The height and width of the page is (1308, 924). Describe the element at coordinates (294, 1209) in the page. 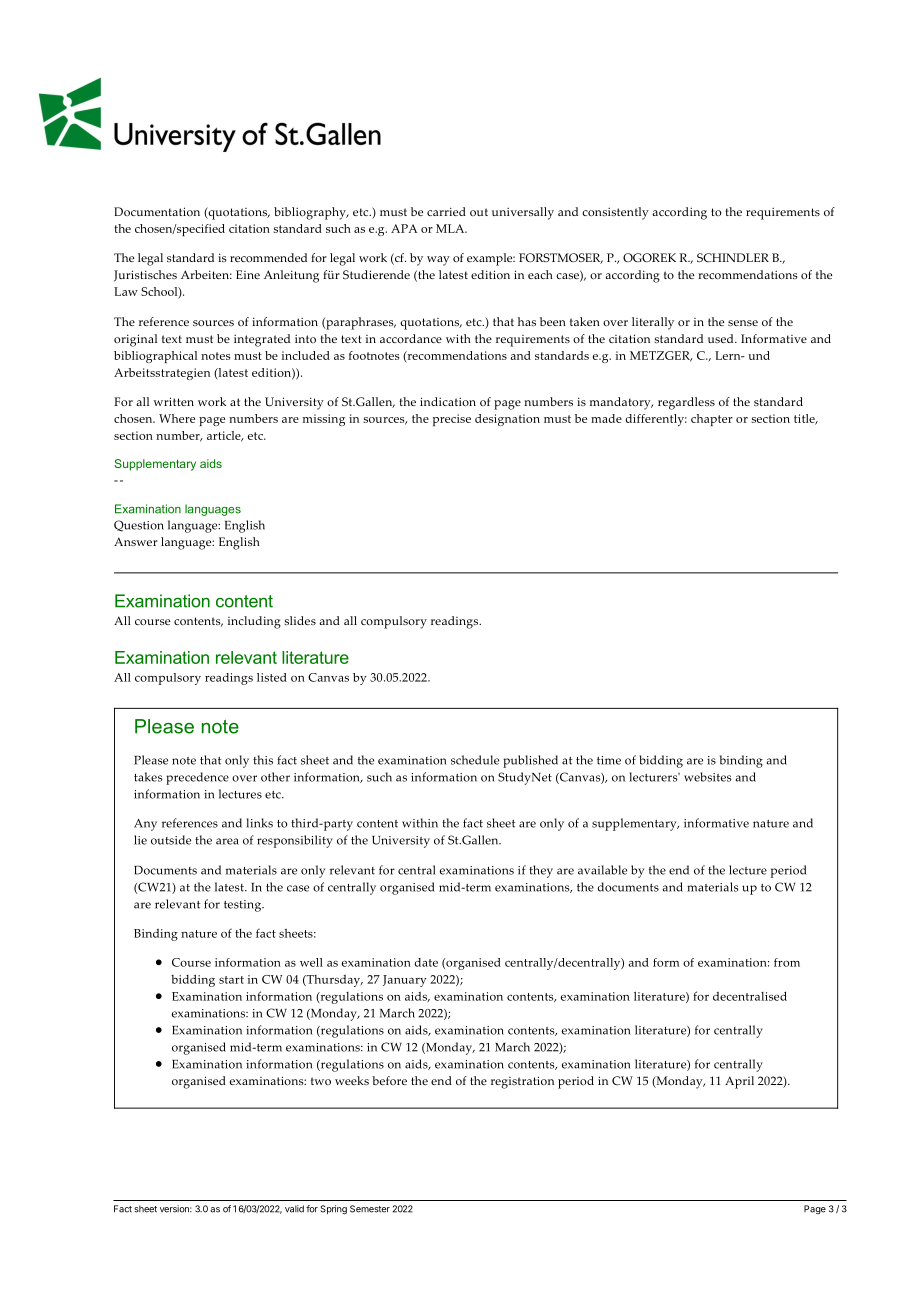

I see `valid` at that location.
